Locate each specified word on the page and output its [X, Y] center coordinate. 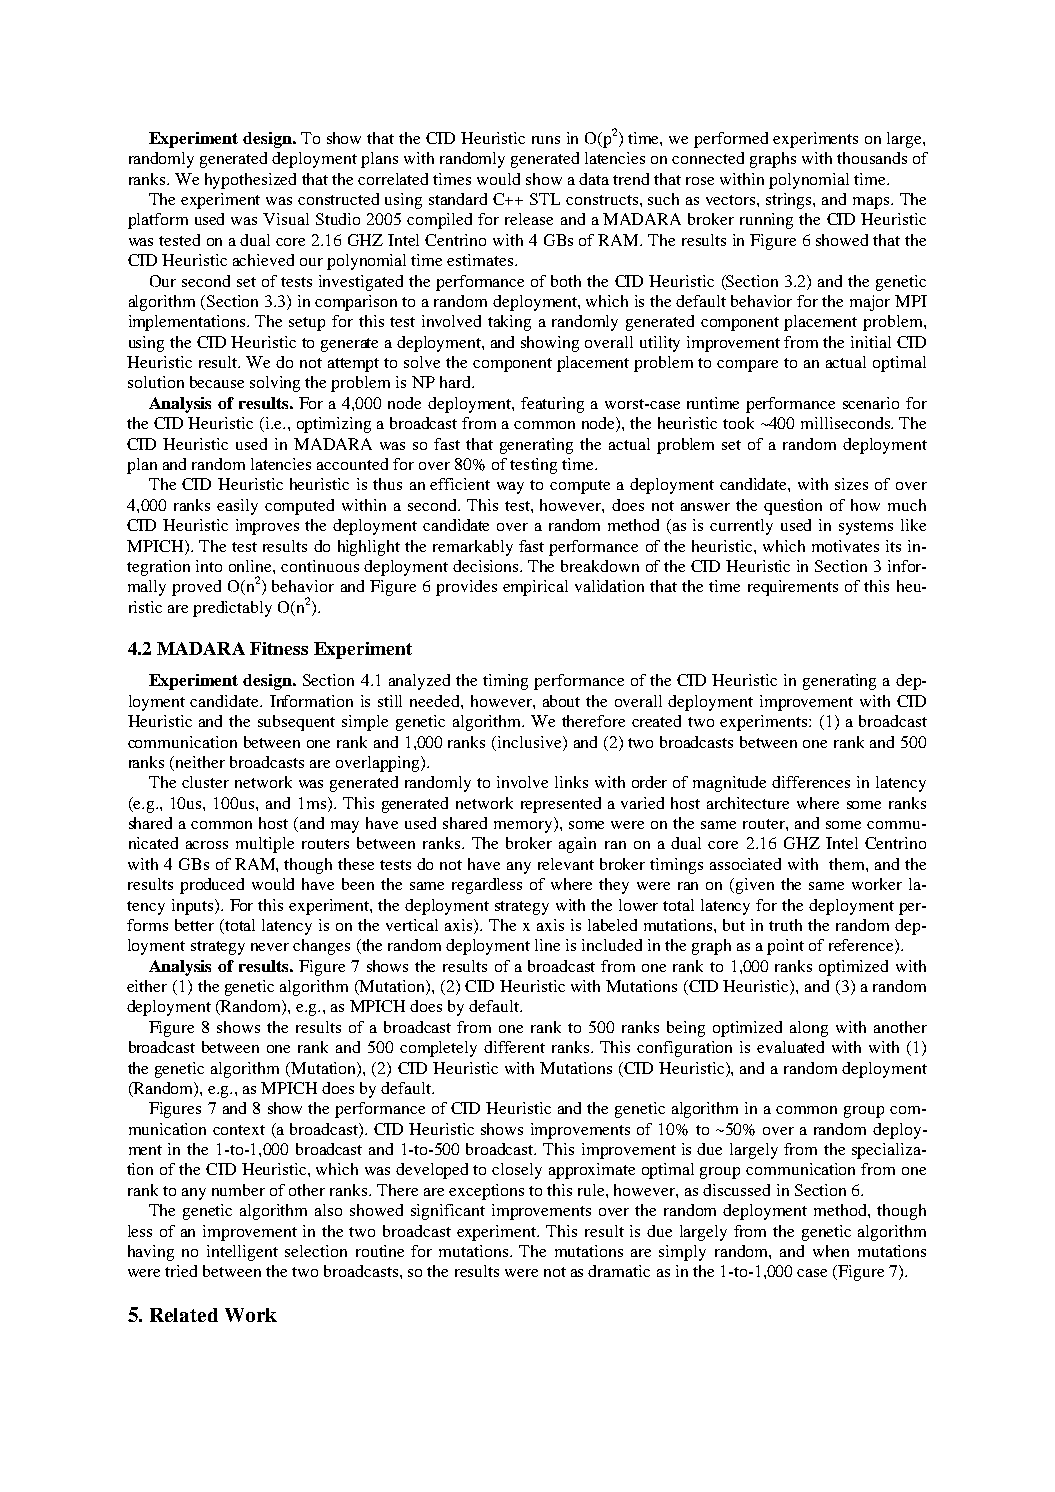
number [238, 1190]
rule [592, 1190]
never [270, 947]
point [785, 947]
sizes [851, 484]
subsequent [296, 723]
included [612, 945]
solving [275, 384]
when [831, 1251]
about [561, 701]
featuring [552, 405]
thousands [872, 158]
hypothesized [250, 181]
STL [545, 199]
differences [811, 782]
